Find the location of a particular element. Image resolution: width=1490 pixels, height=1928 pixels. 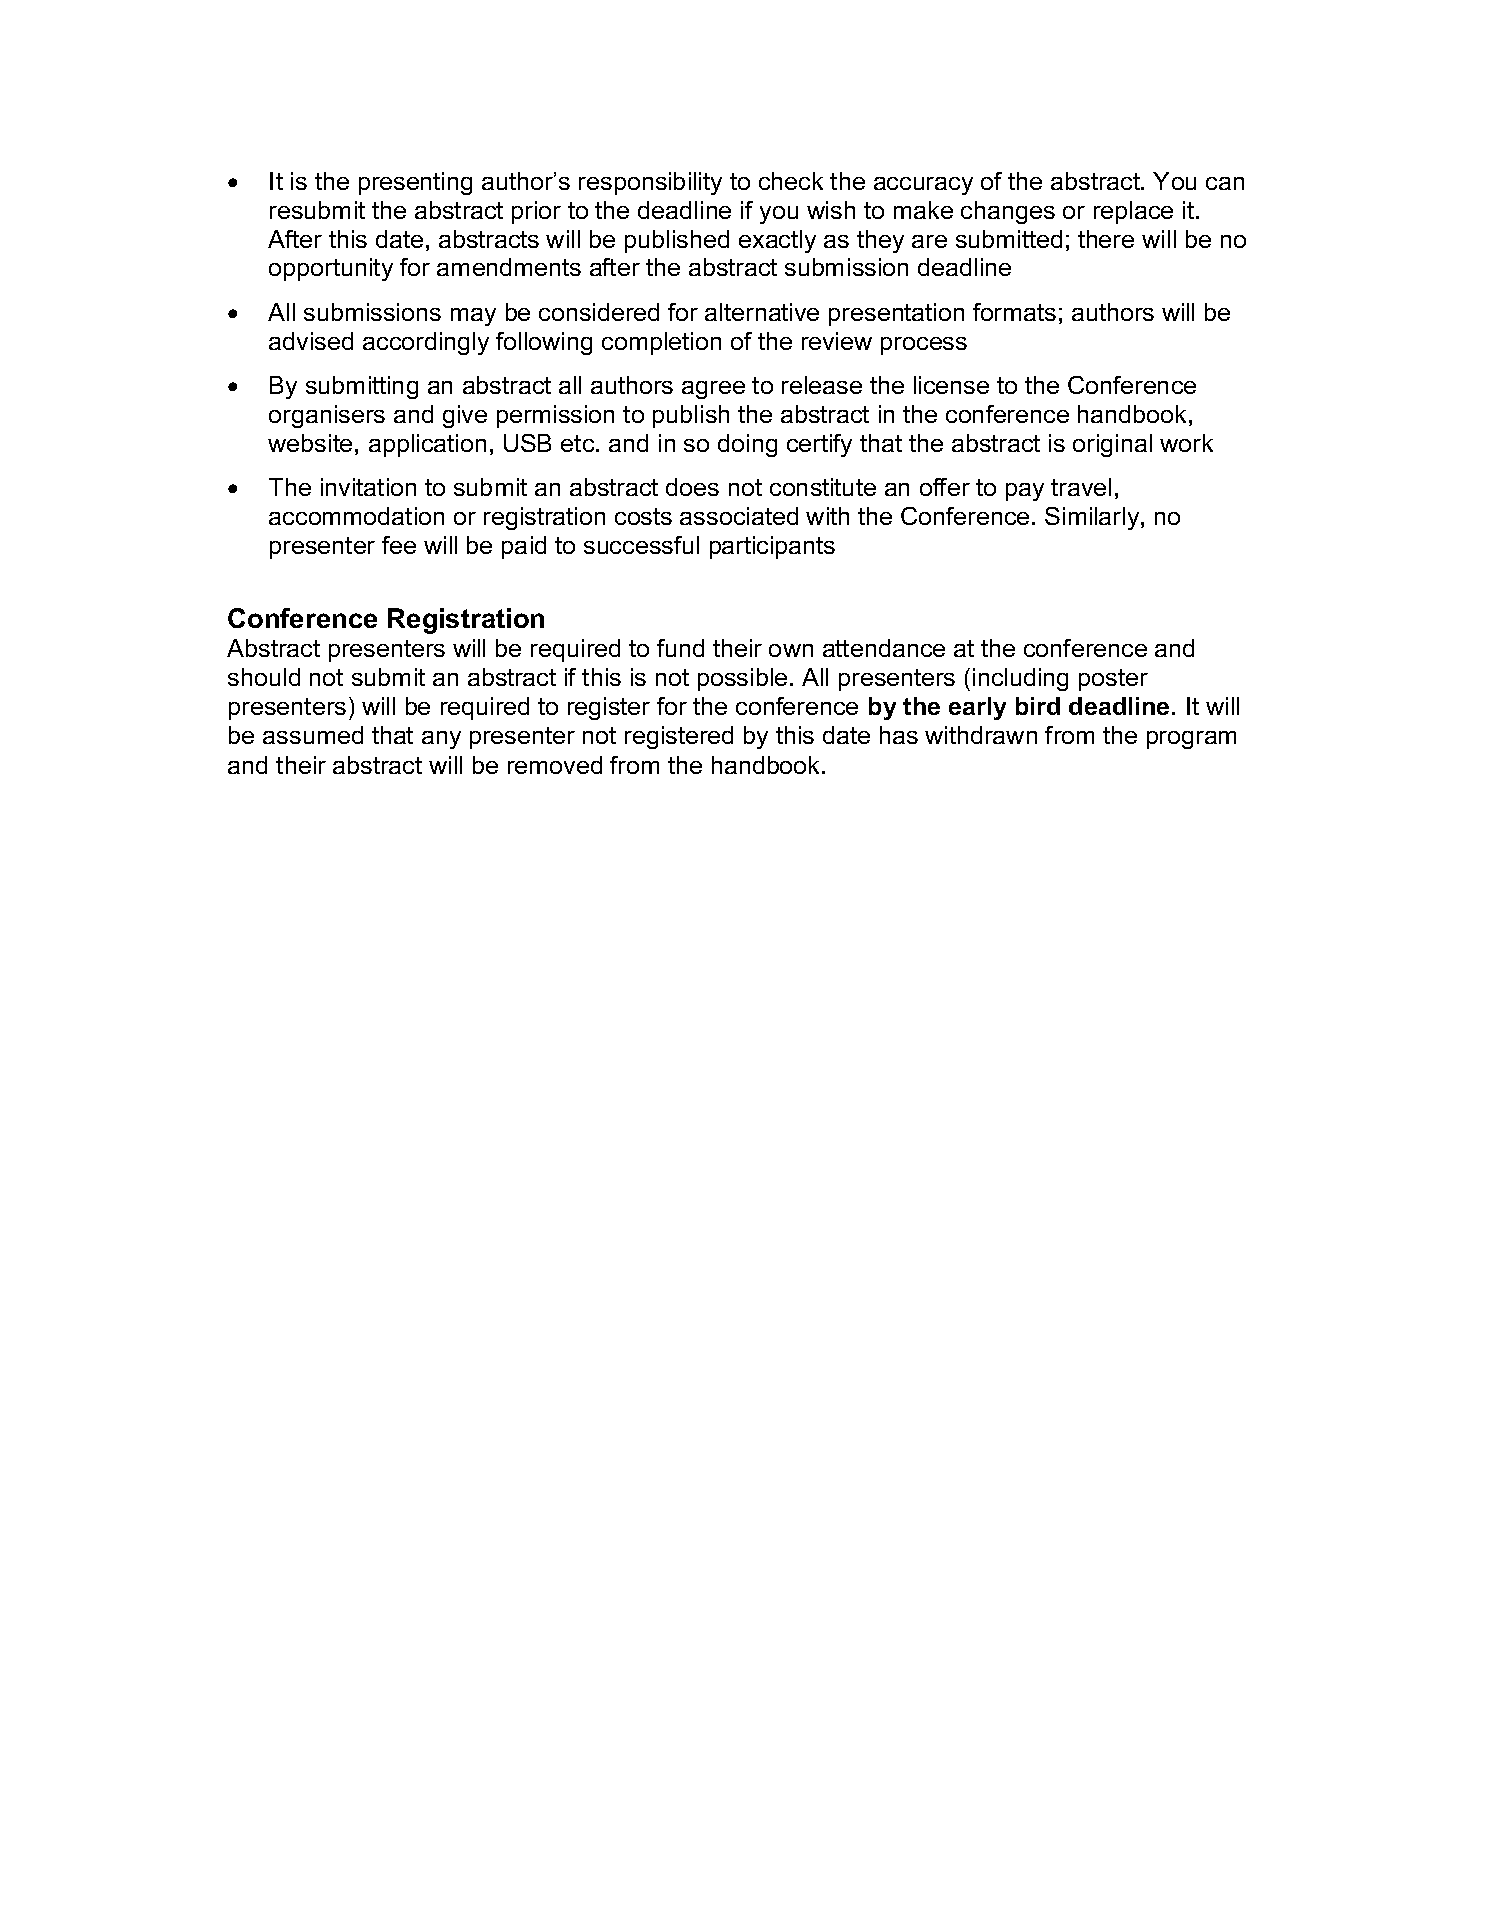

has is located at coordinates (899, 735).
